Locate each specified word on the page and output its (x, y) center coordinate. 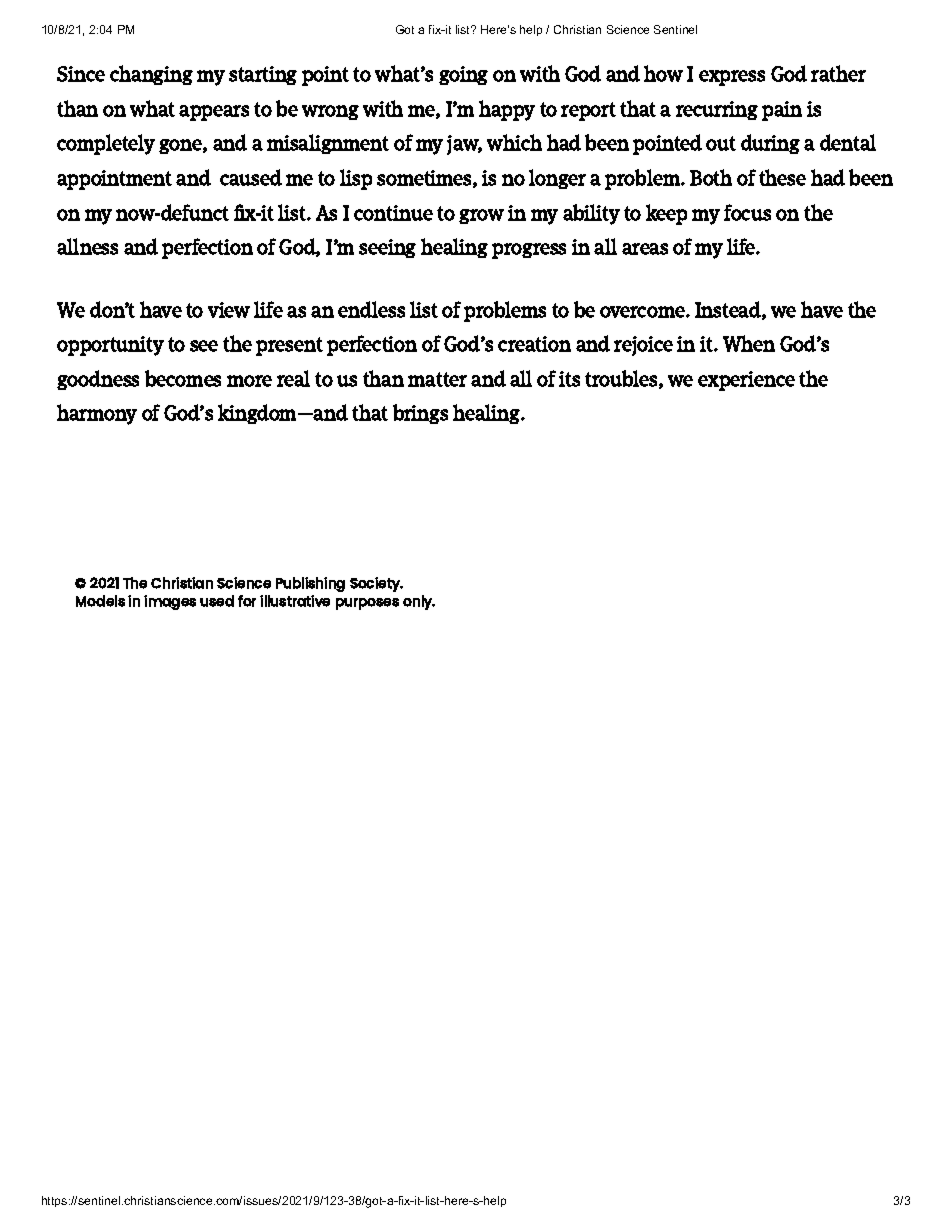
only (419, 602)
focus (747, 212)
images (170, 602)
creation (534, 344)
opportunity (110, 346)
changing (151, 75)
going (463, 75)
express (732, 78)
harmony (97, 414)
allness (87, 246)
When (749, 343)
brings (420, 414)
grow (481, 216)
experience (746, 381)
